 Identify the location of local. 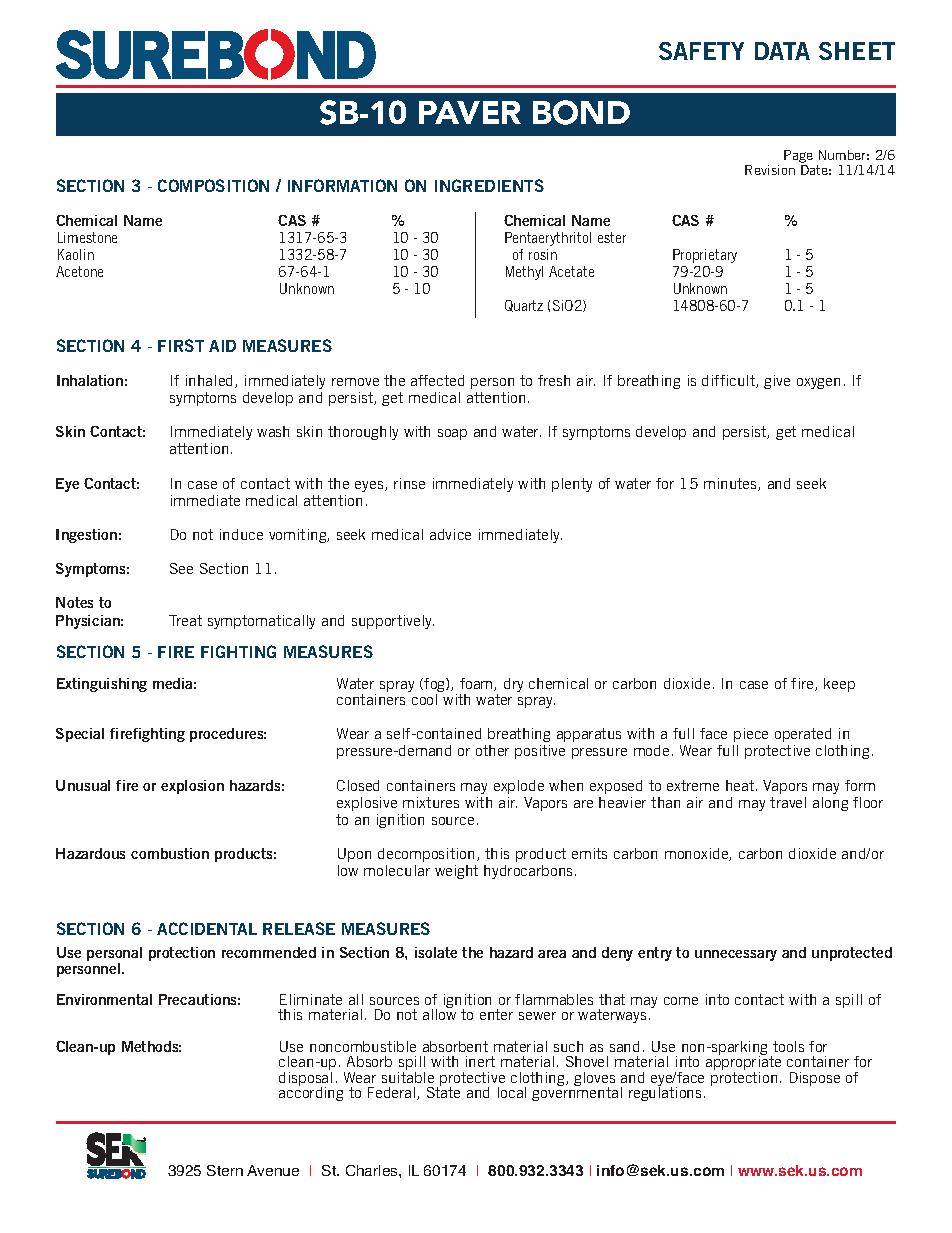
(512, 1092).
